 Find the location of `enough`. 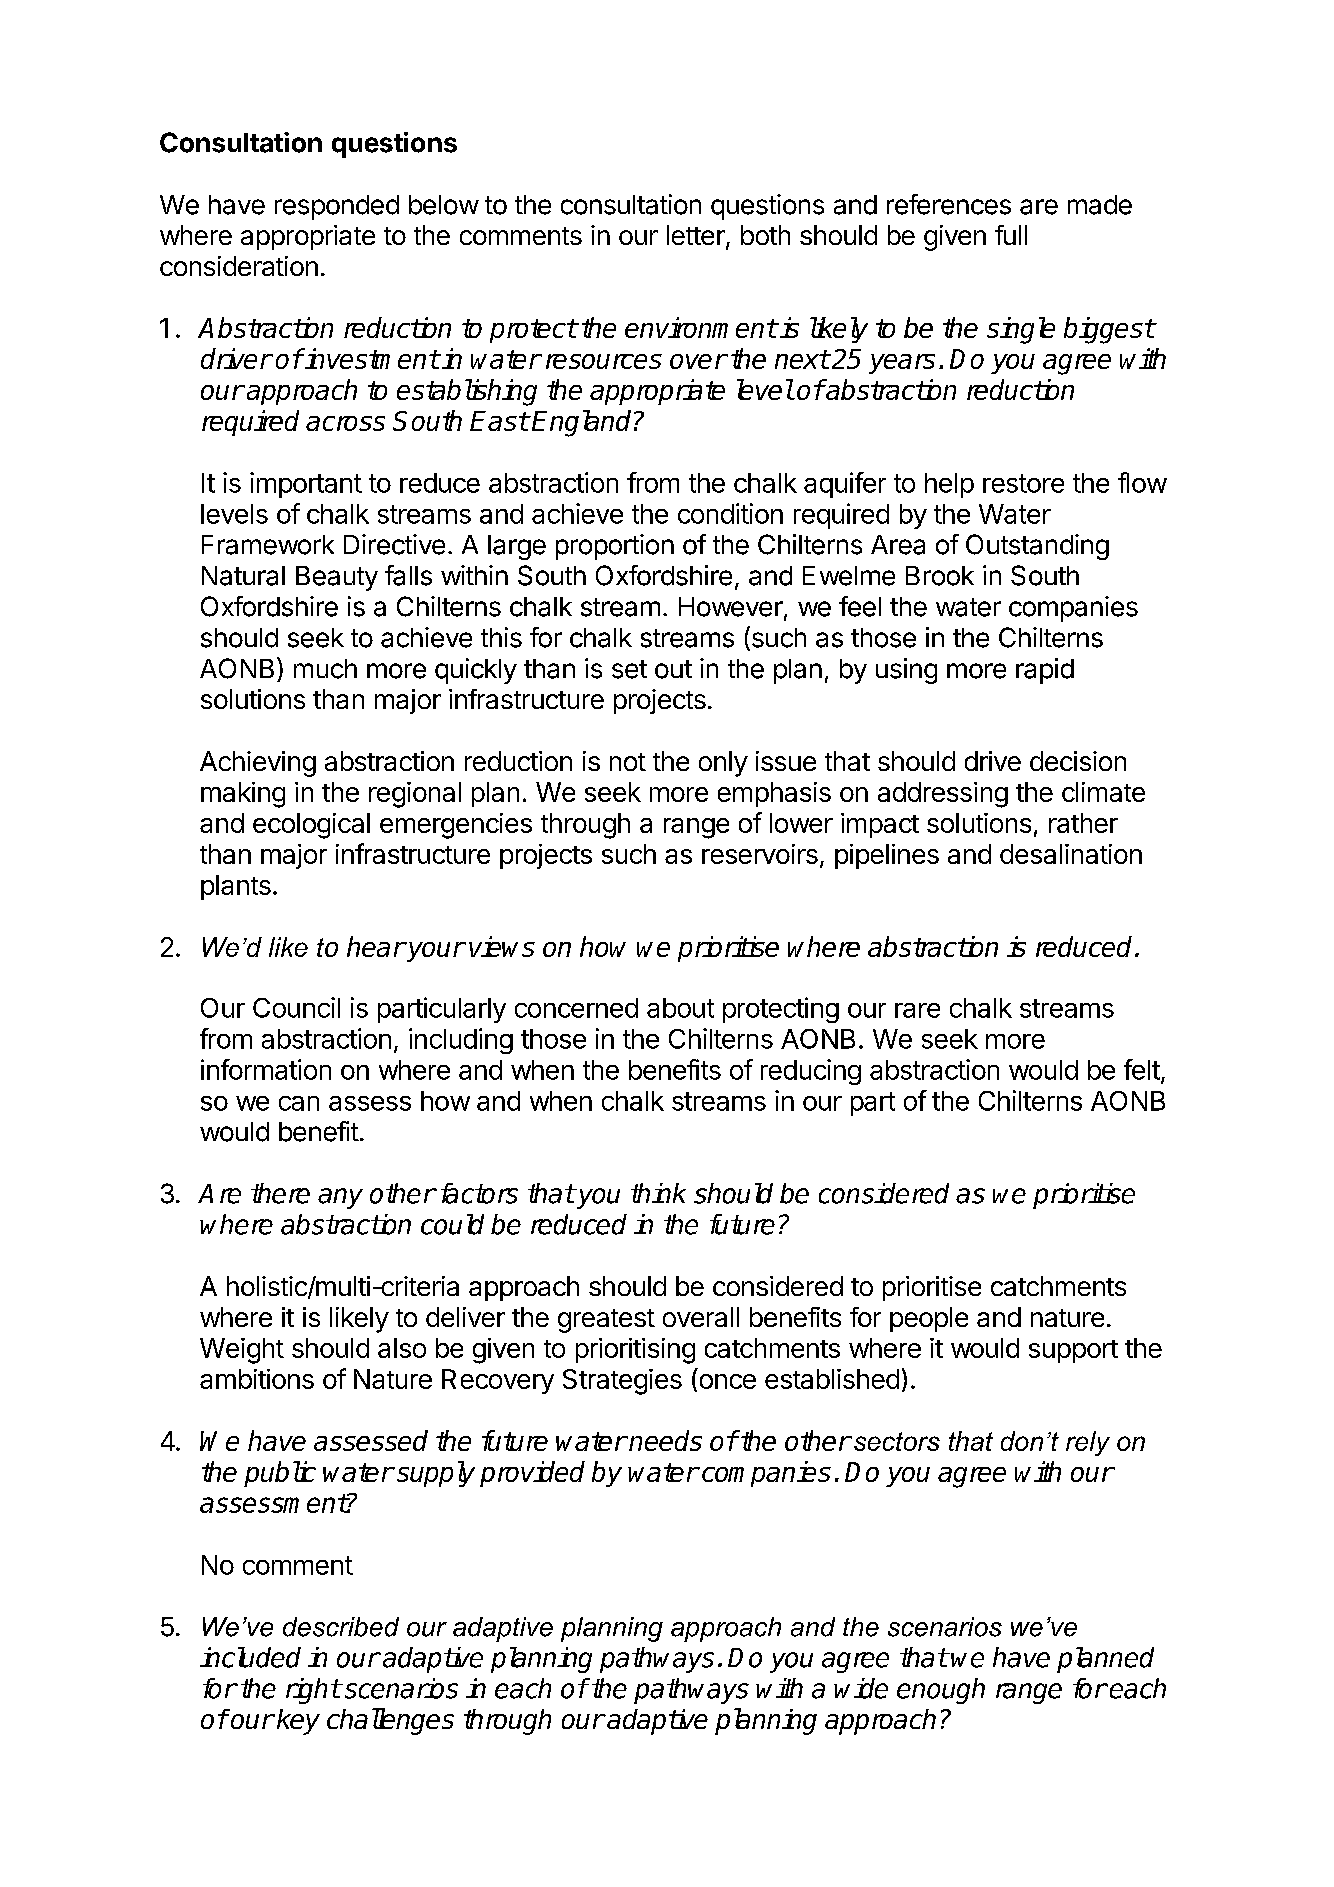

enough is located at coordinates (941, 1691).
